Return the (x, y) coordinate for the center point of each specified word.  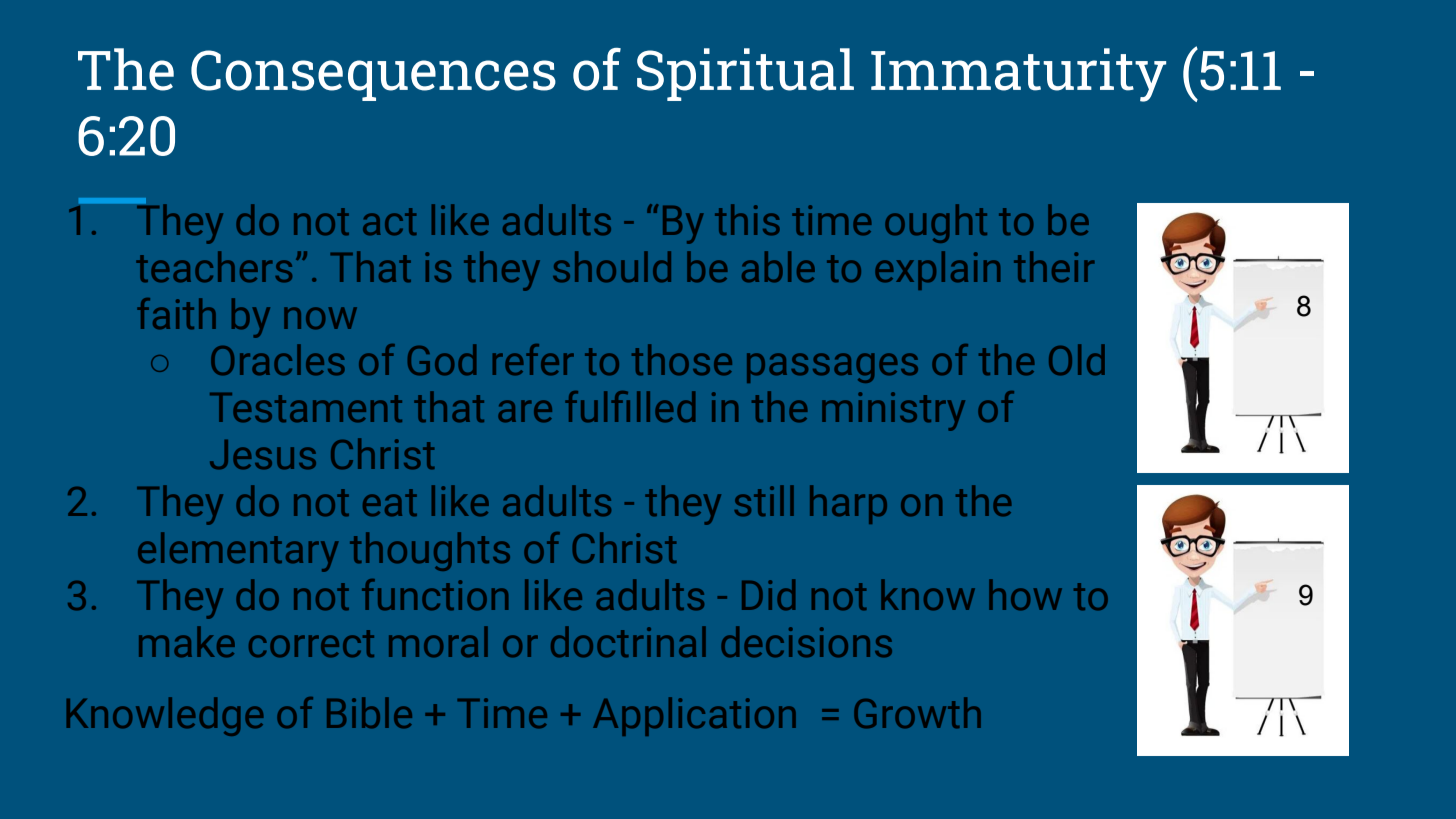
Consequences (373, 75)
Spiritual (745, 74)
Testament (306, 407)
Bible (369, 712)
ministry (893, 411)
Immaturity (1018, 75)
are (525, 411)
